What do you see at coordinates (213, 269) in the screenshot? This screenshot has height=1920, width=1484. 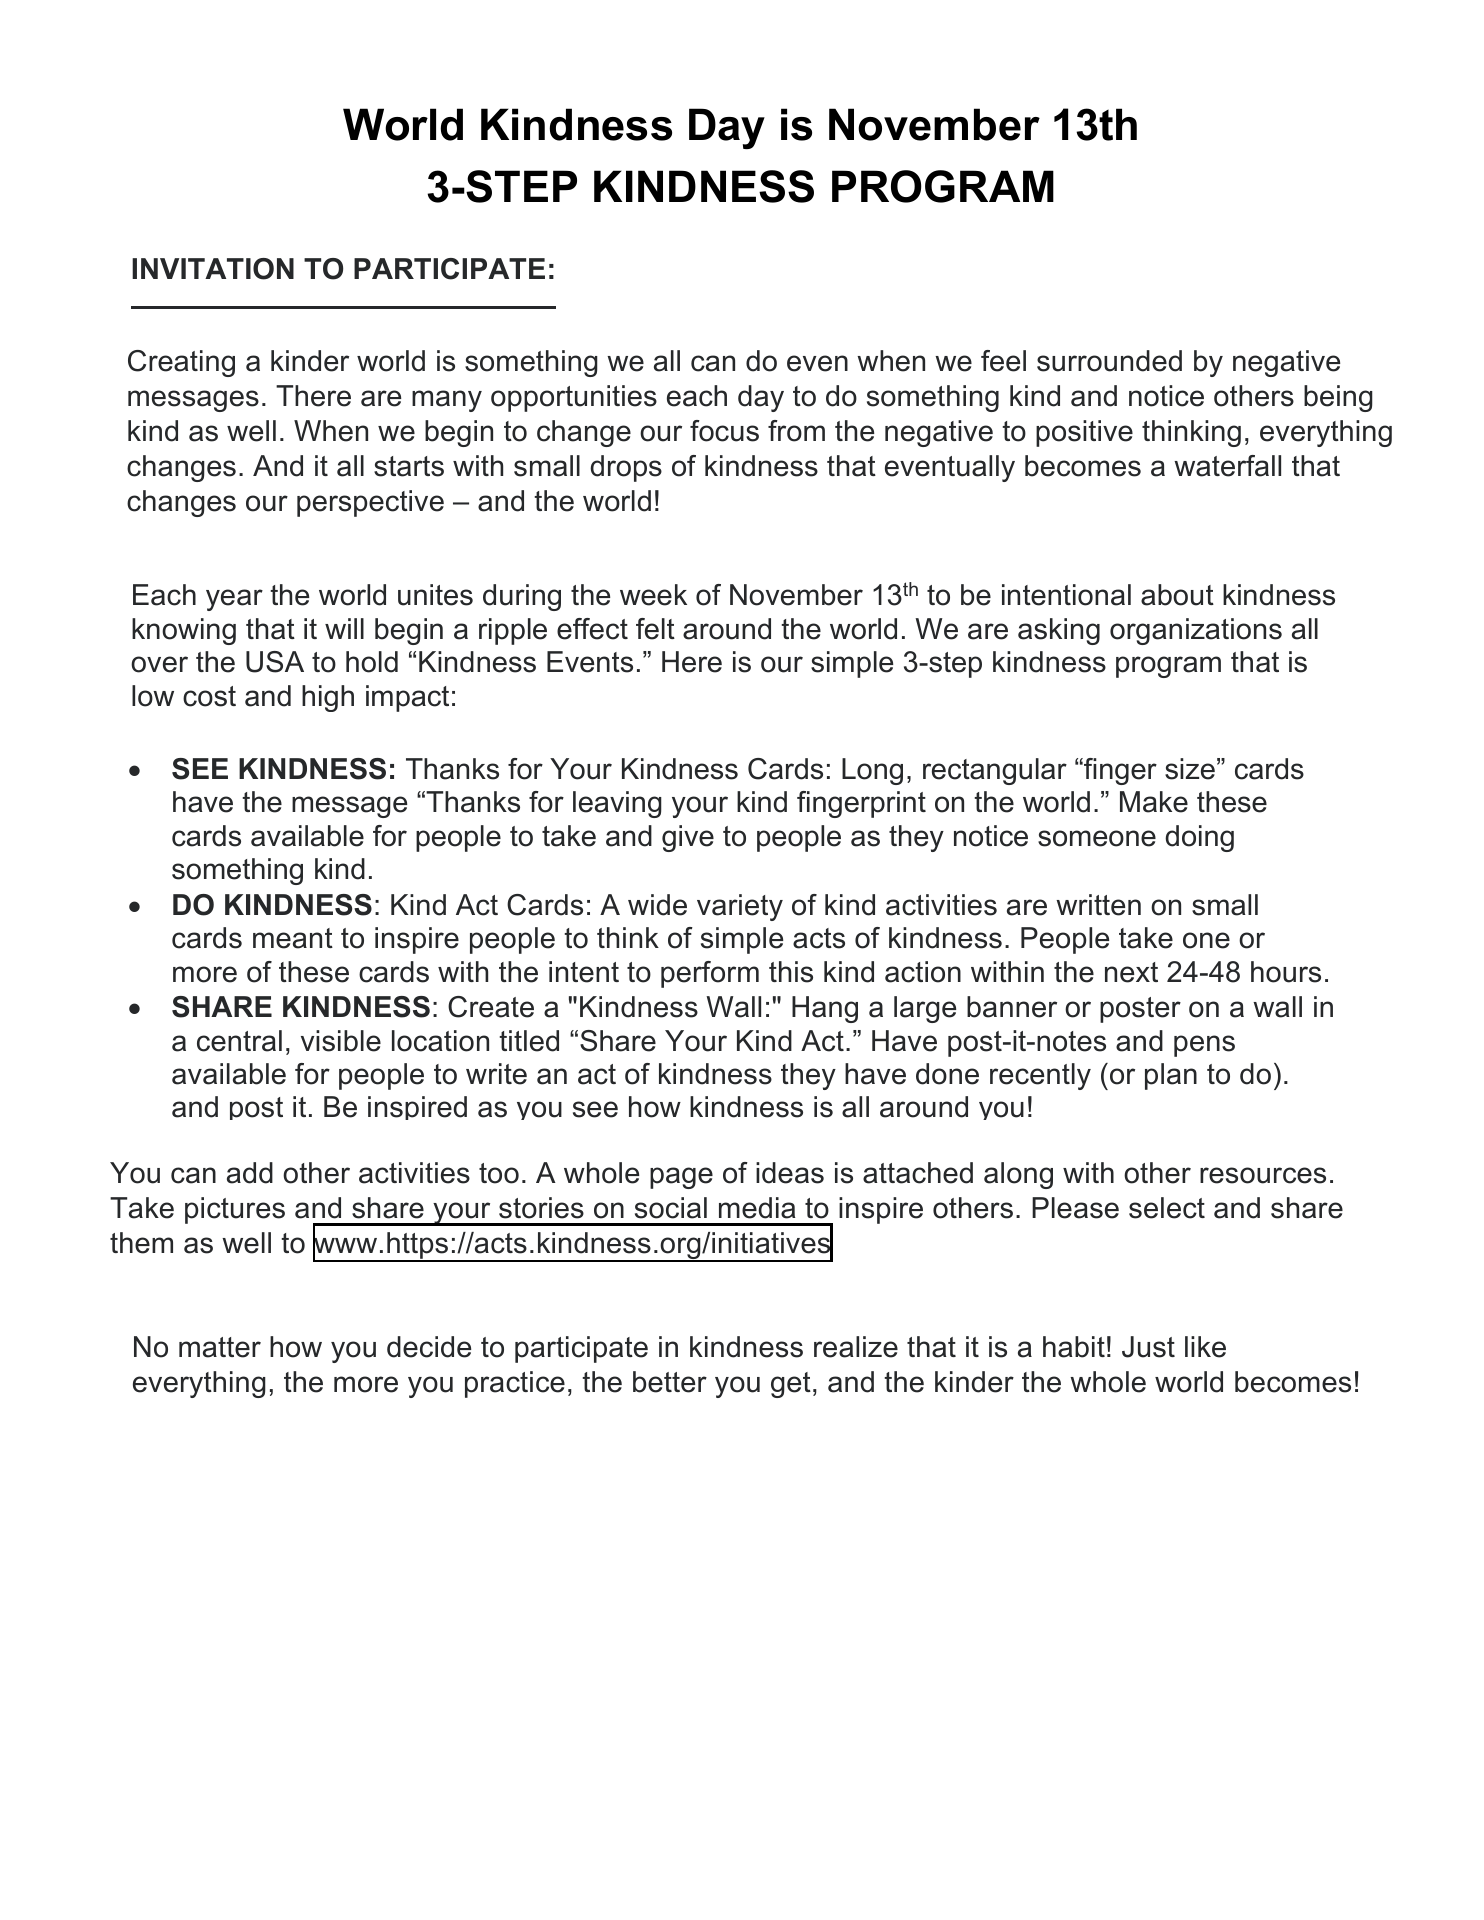 I see `INVITATION` at bounding box center [213, 269].
